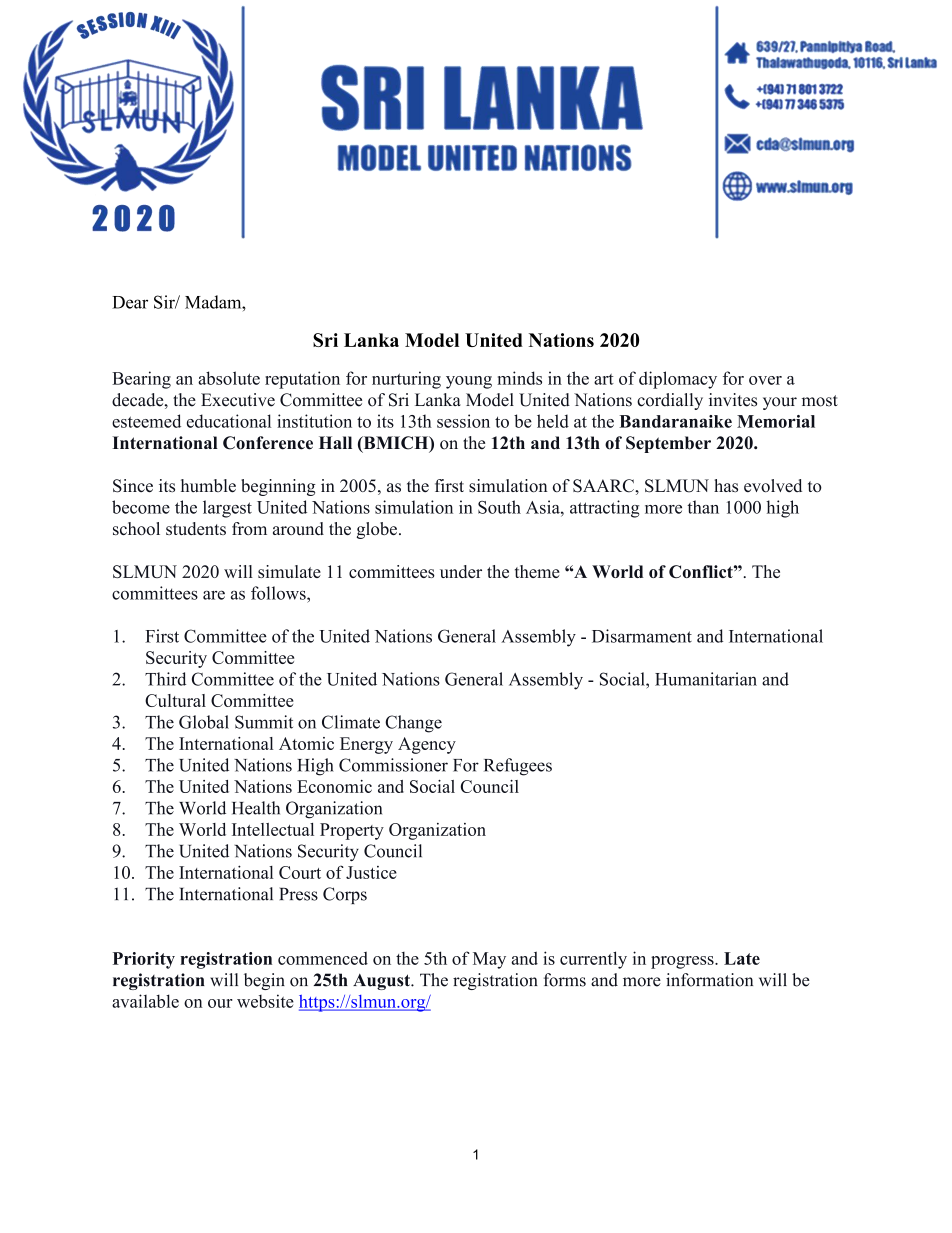  Describe the element at coordinates (413, 724) in the screenshot. I see `Change` at that location.
